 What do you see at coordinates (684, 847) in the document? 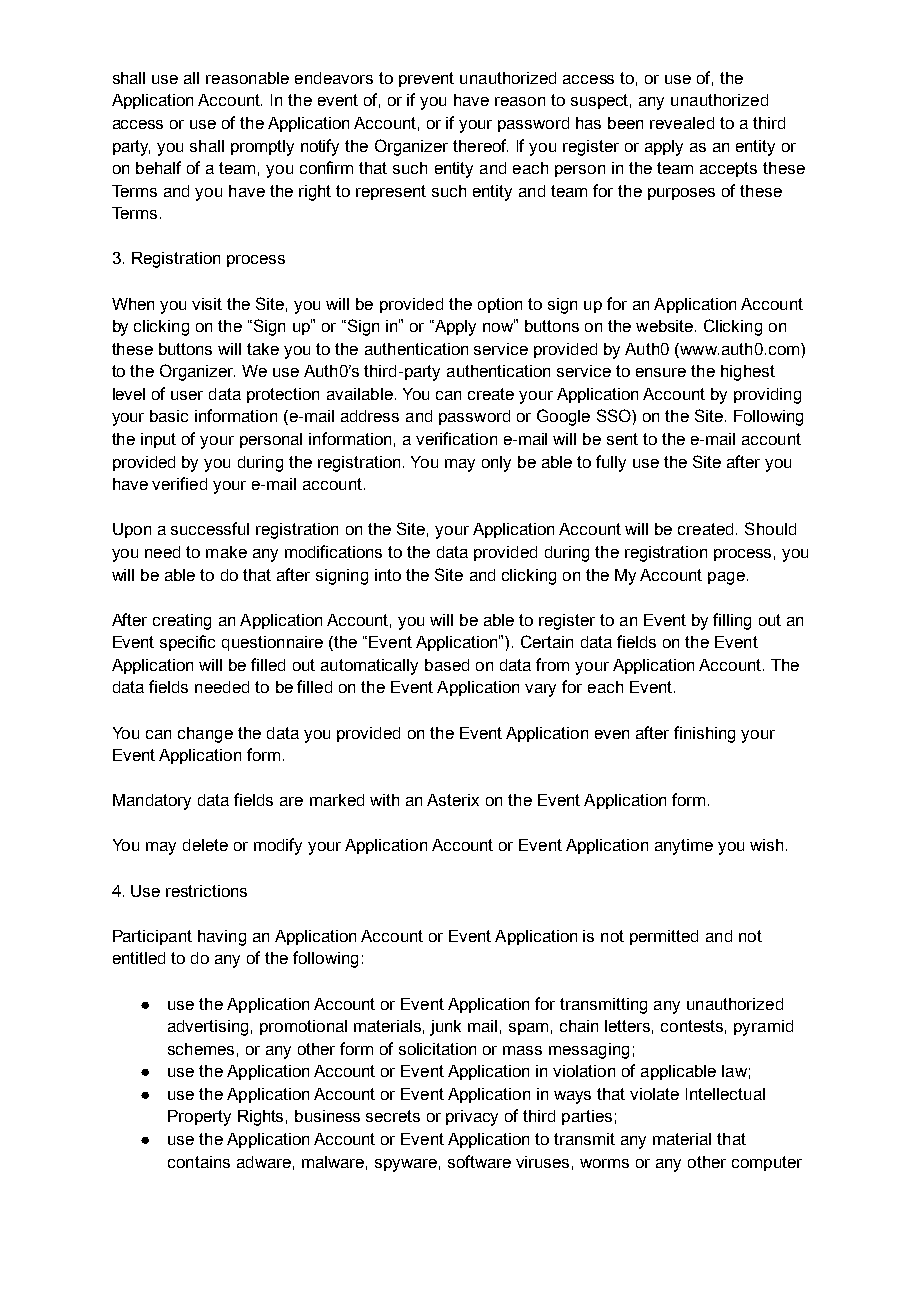
I see `anytime` at bounding box center [684, 847].
